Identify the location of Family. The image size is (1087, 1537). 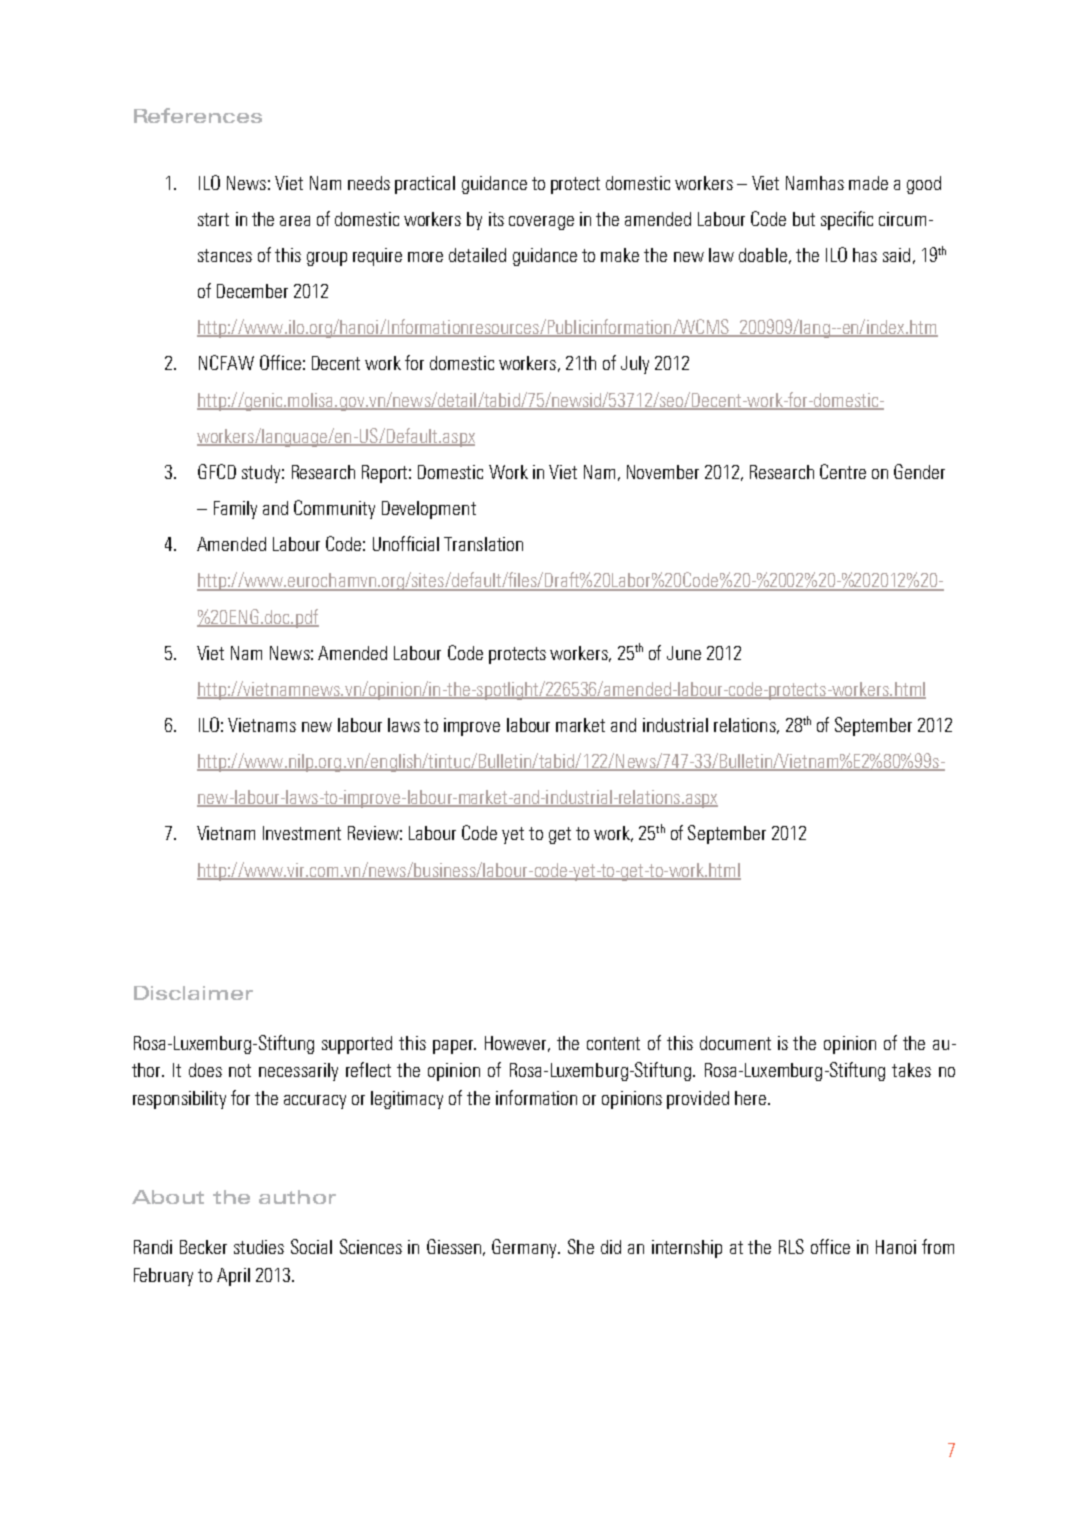
(235, 510).
